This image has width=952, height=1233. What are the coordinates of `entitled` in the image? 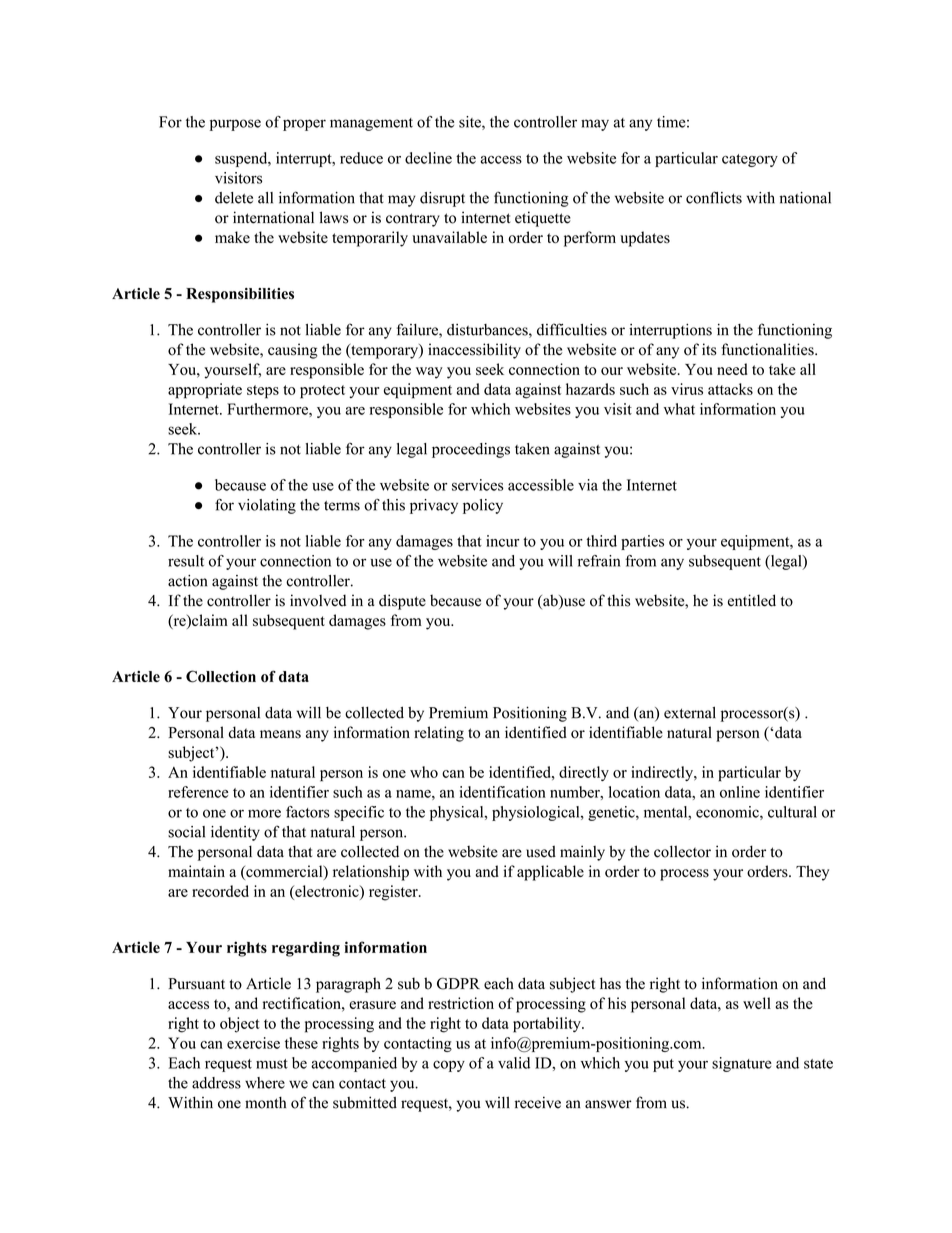 It's located at (752, 600).
